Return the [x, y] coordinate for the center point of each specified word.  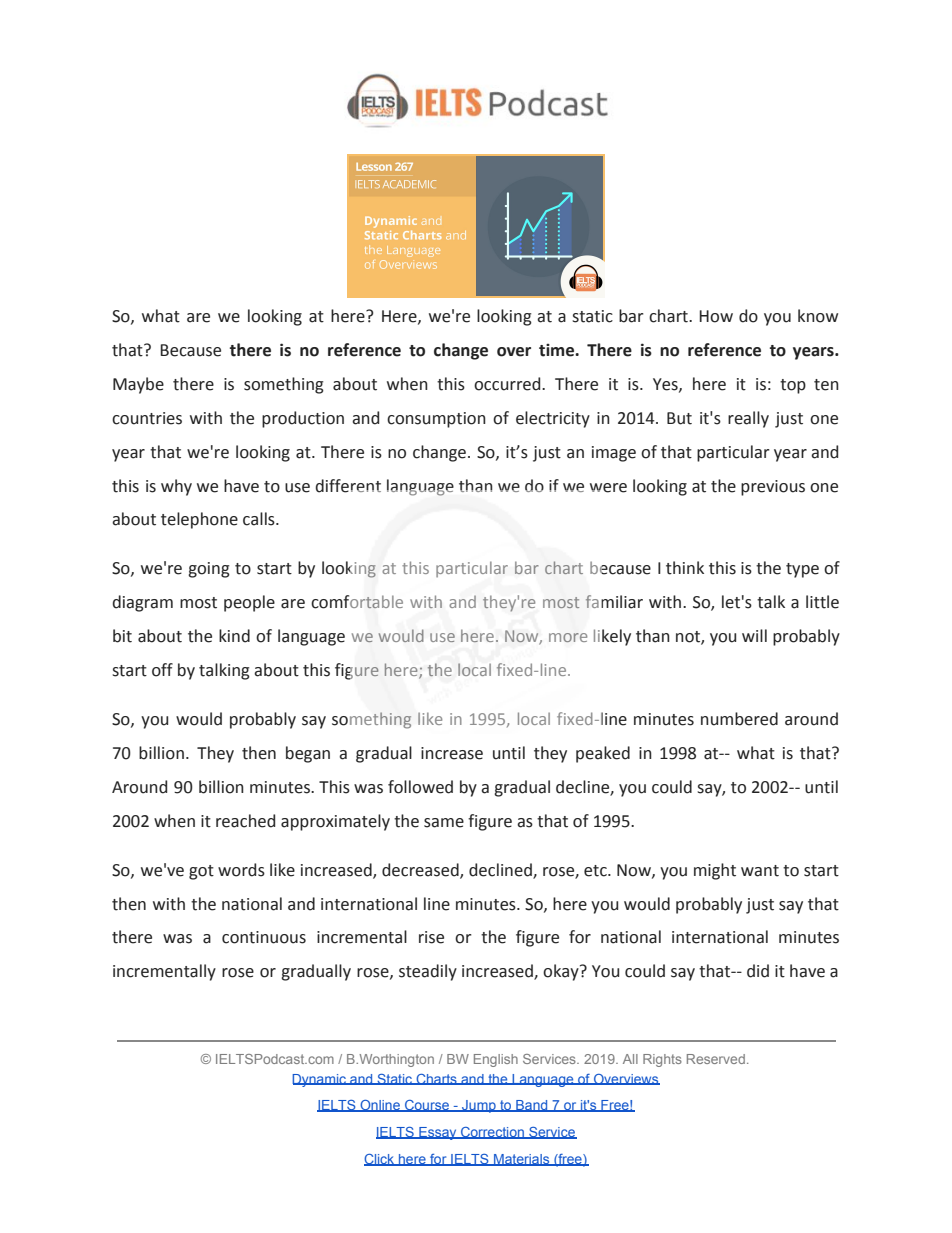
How [716, 316]
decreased [421, 870]
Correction [492, 1133]
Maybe [138, 385]
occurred [508, 384]
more [568, 637]
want [760, 871]
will [754, 635]
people [249, 603]
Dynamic [320, 1080]
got [201, 872]
